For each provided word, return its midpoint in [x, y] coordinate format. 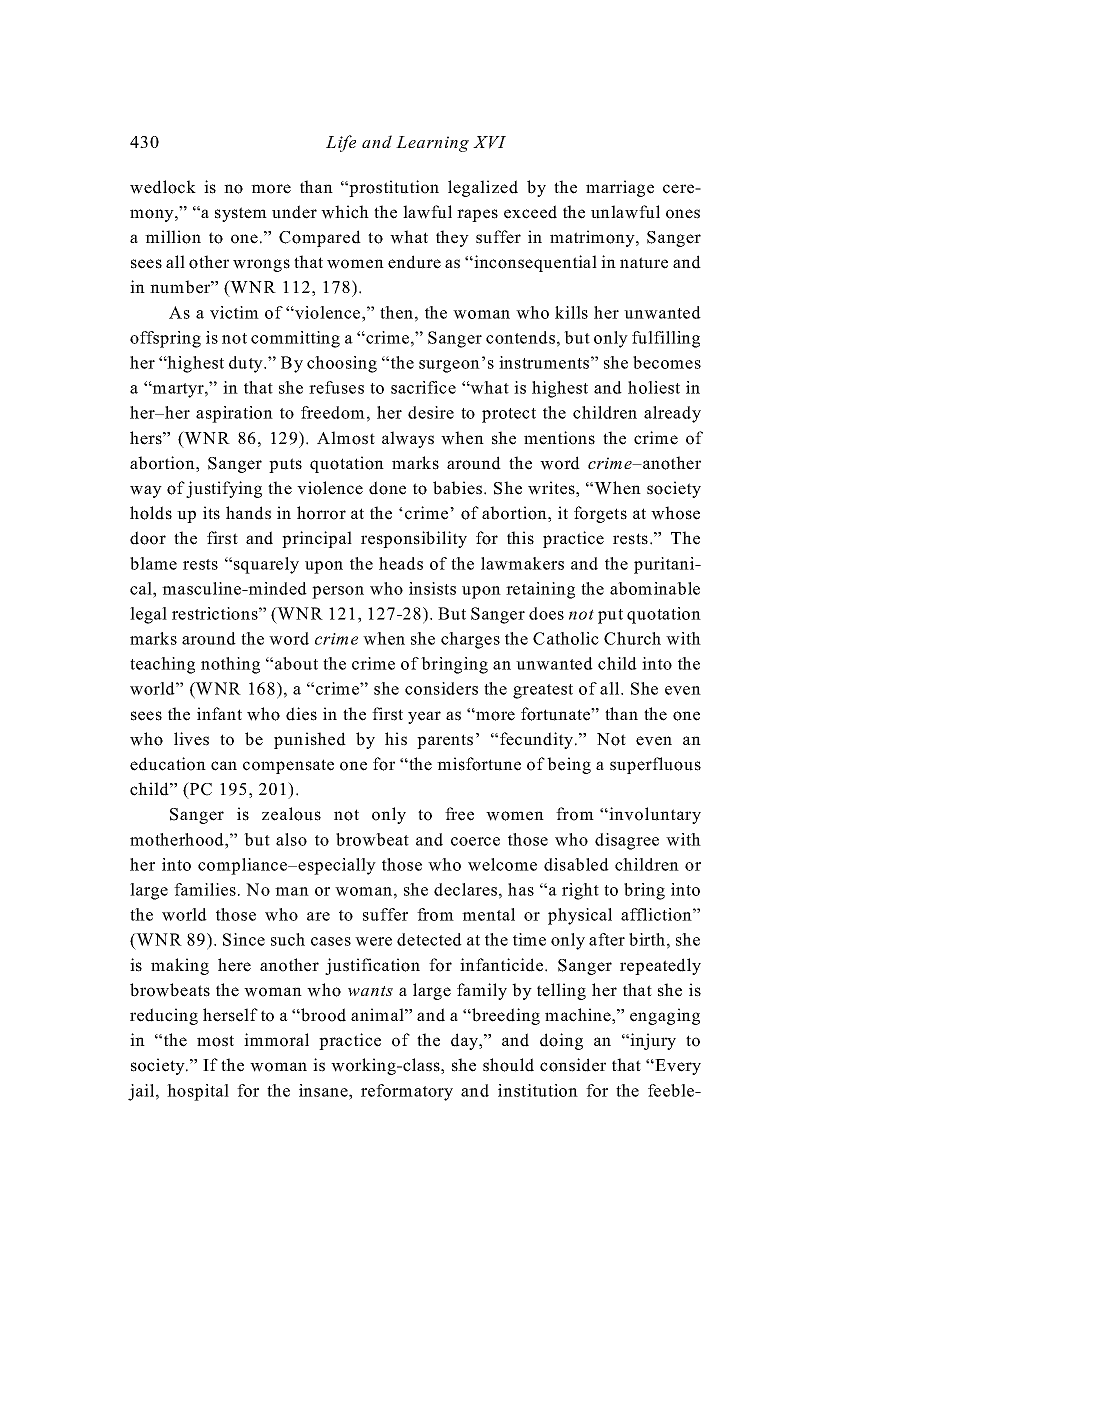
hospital [198, 1092]
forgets [600, 514]
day [465, 1041]
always [408, 439]
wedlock [163, 187]
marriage [620, 188]
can [224, 766]
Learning [432, 144]
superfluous [655, 765]
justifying [224, 489]
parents [445, 741]
